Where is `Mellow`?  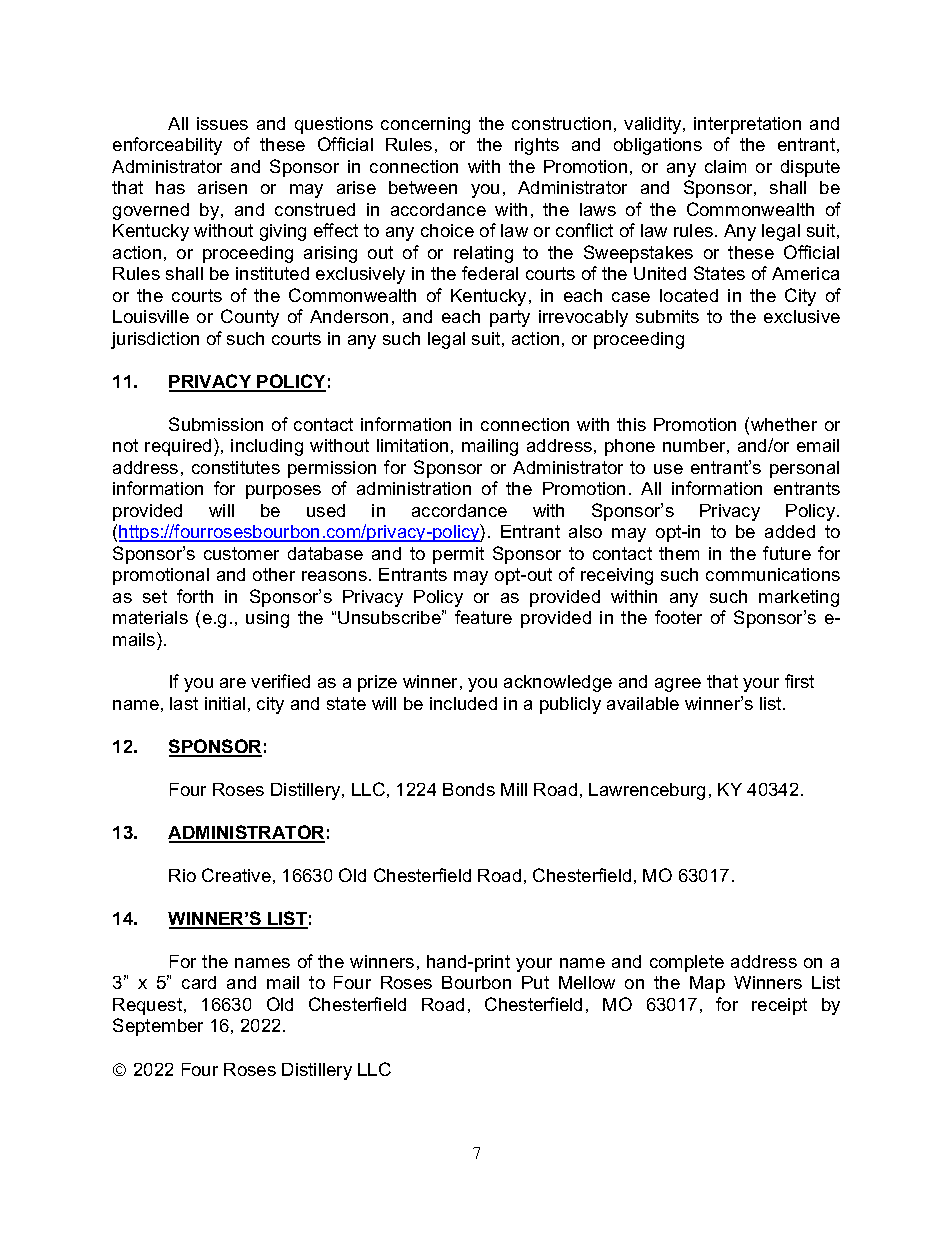
Mellow is located at coordinates (587, 982).
